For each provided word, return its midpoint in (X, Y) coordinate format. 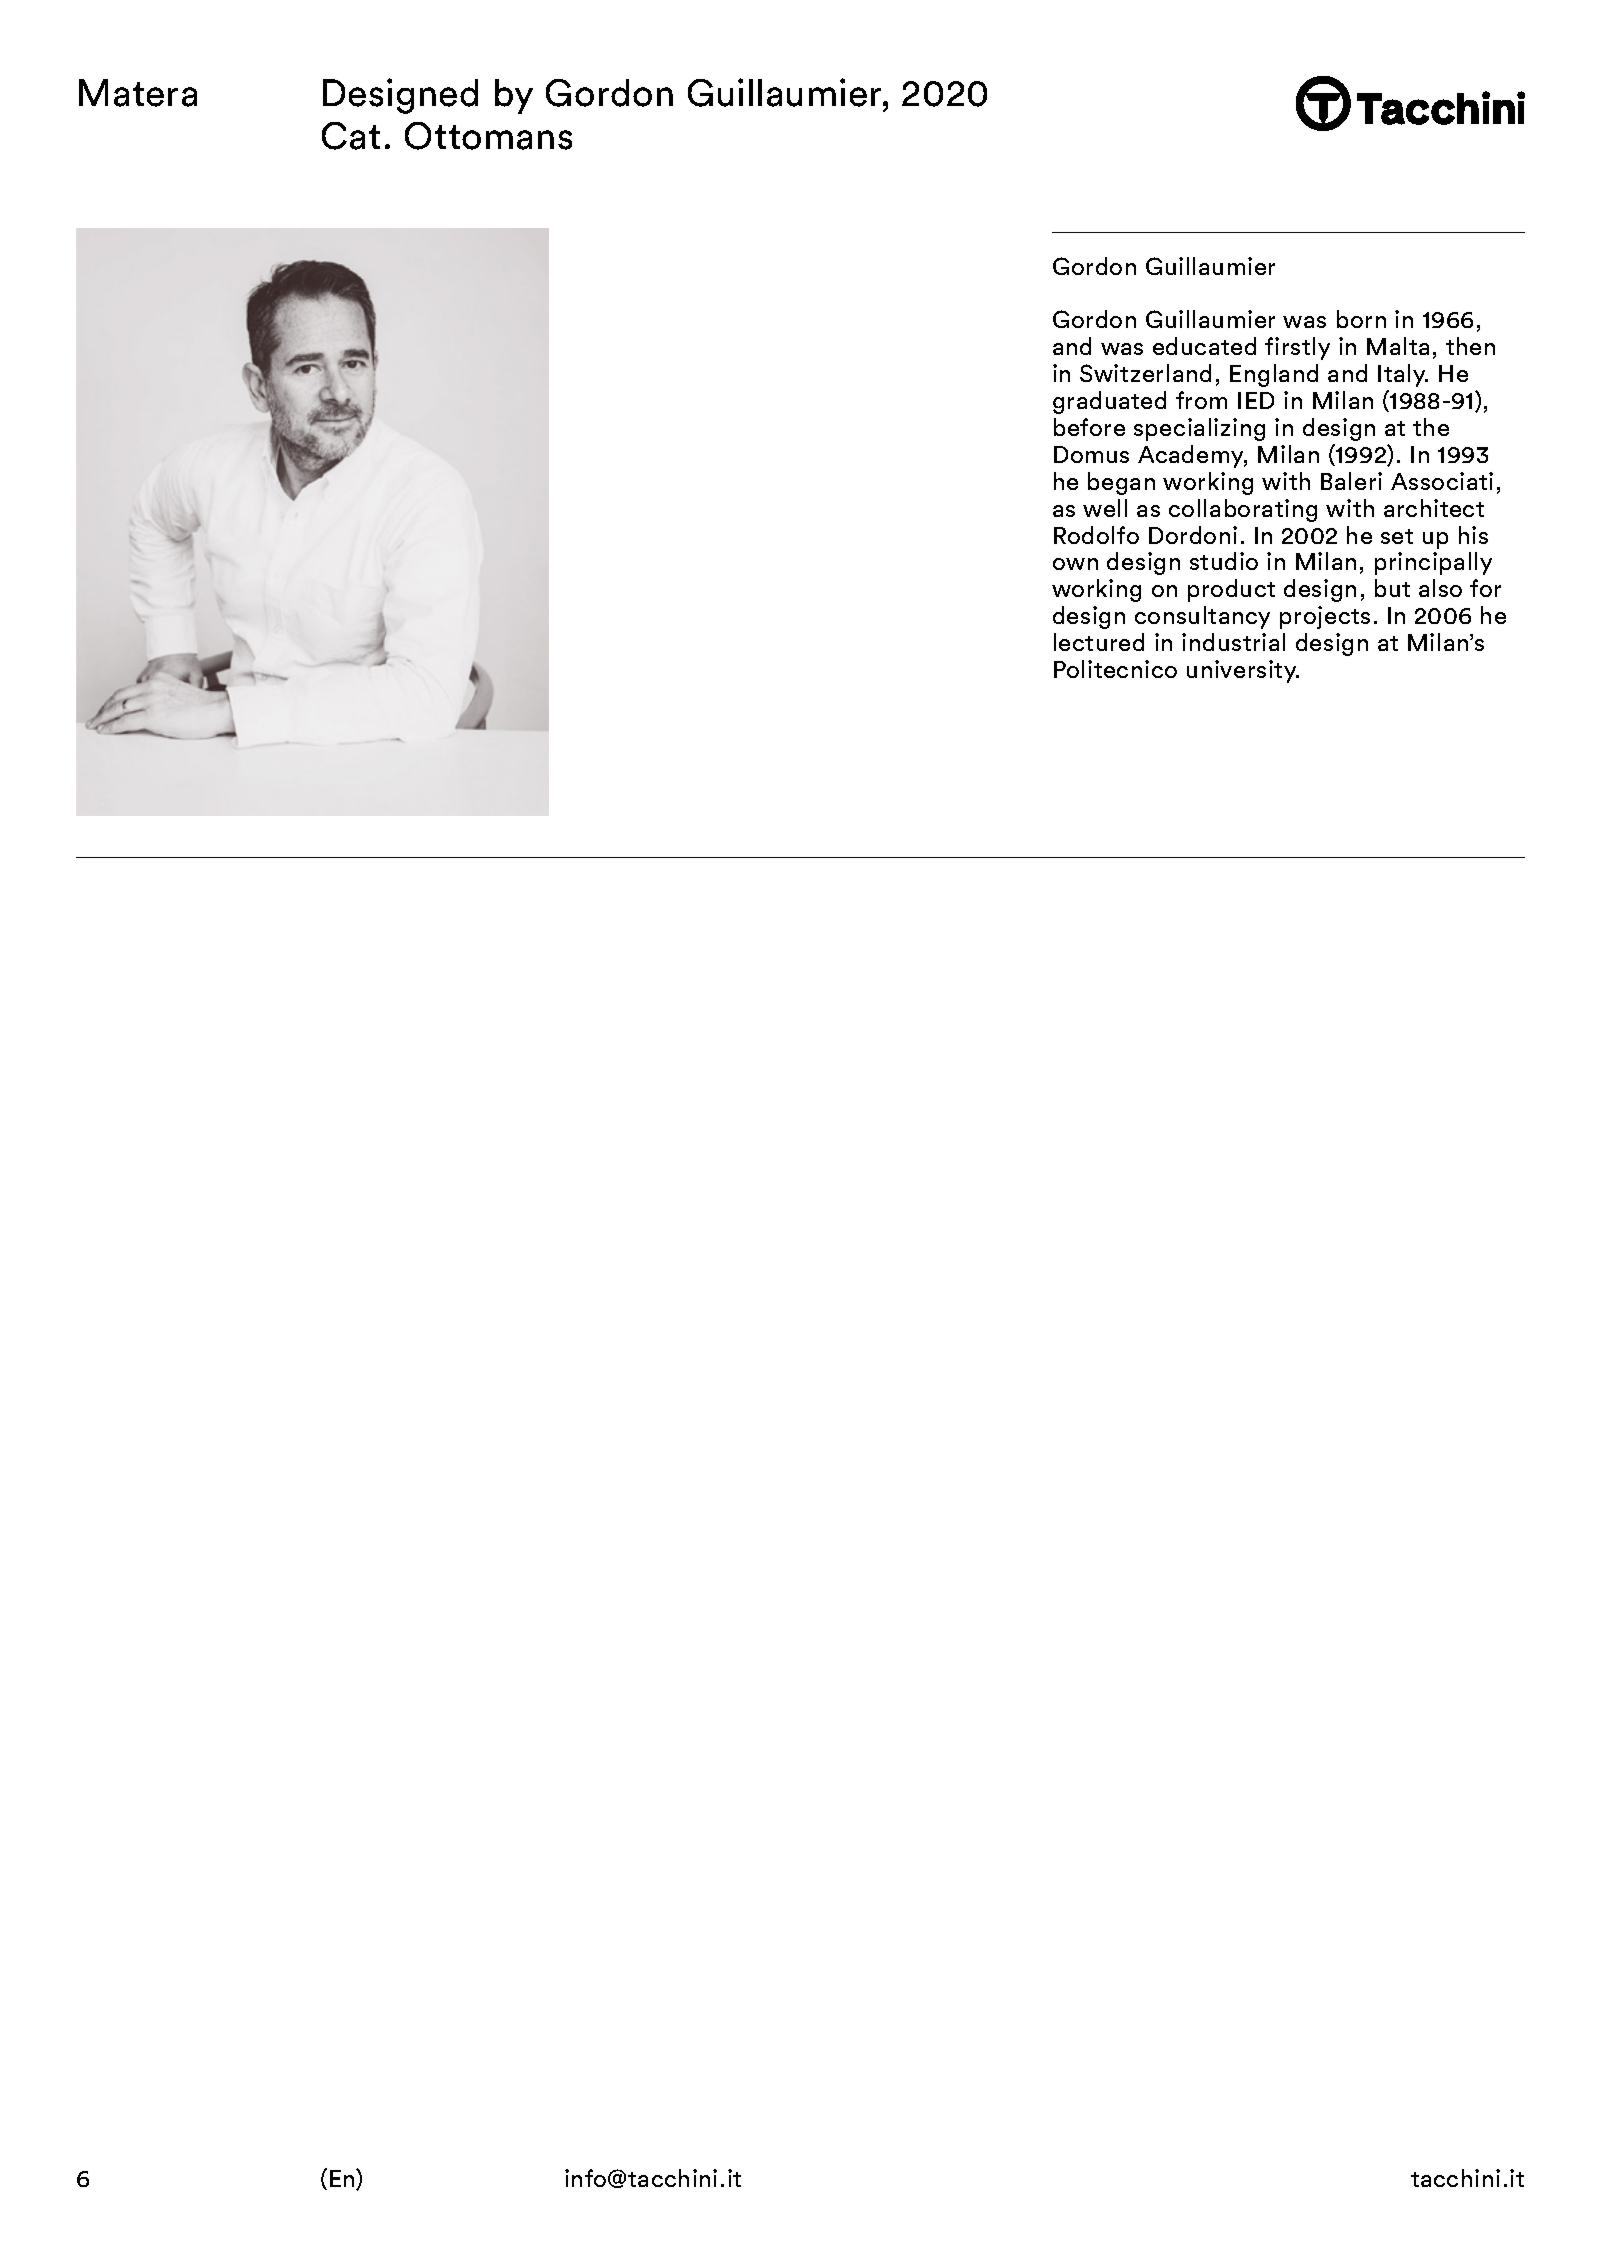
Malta (1398, 346)
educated (1204, 346)
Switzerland (1145, 373)
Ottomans (488, 136)
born (1361, 319)
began (1121, 483)
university (1243, 671)
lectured (1099, 642)
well (1105, 508)
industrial (1233, 642)
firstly (1297, 348)
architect (1434, 508)
